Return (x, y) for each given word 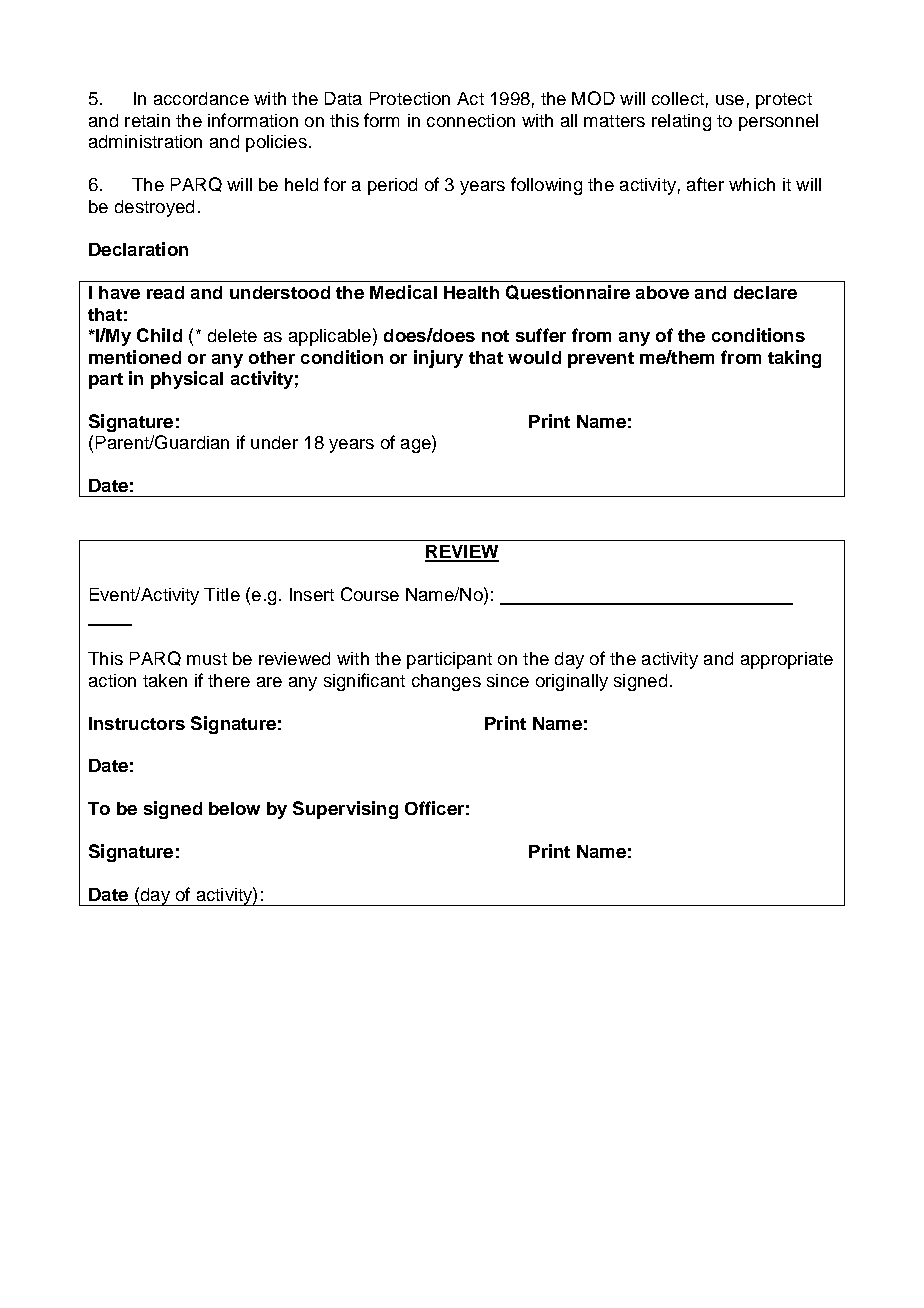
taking (794, 359)
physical (187, 380)
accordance (201, 98)
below (234, 808)
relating (681, 122)
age (417, 446)
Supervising (345, 810)
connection (471, 120)
